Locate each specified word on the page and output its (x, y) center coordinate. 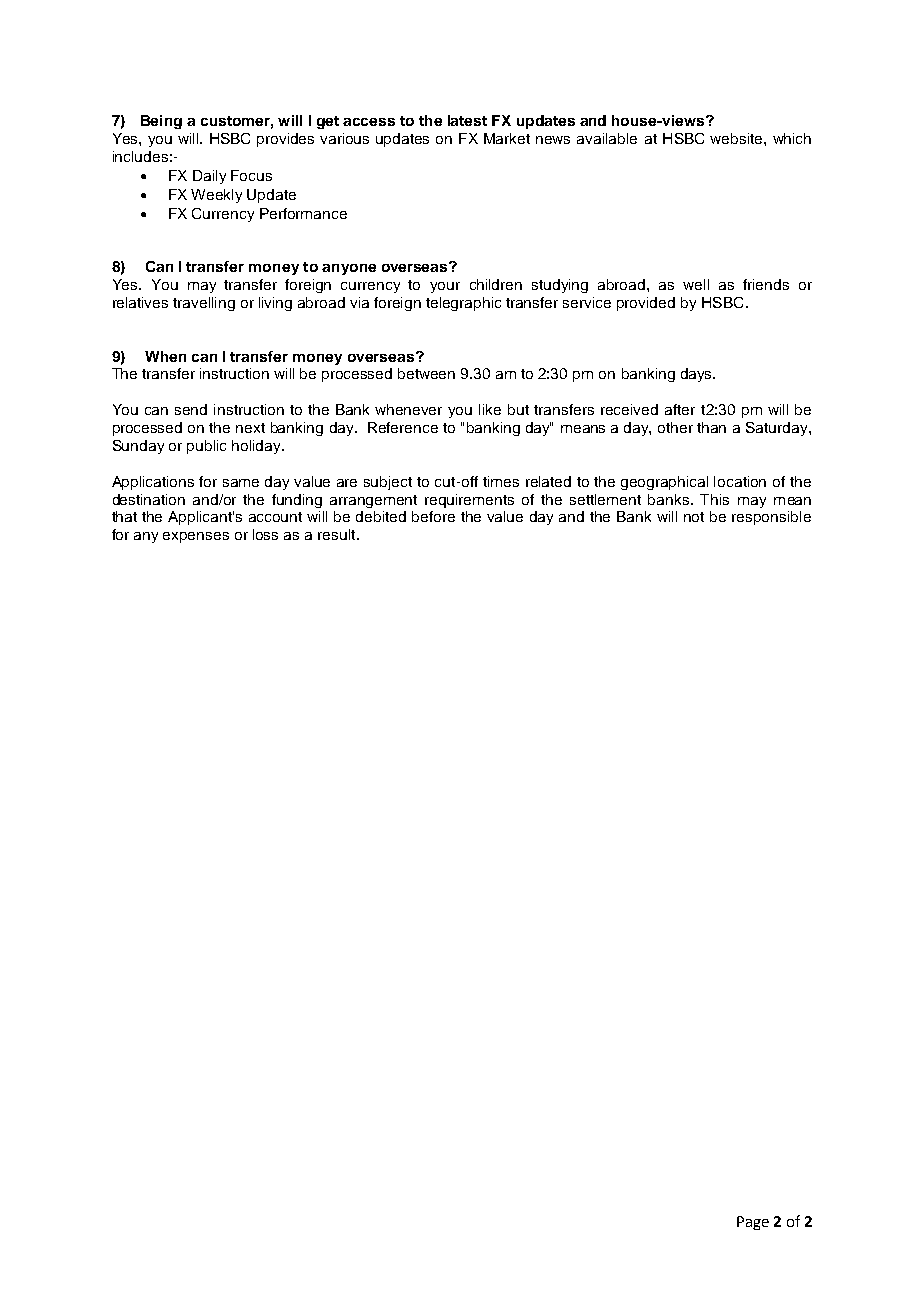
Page (753, 1223)
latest (467, 120)
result (338, 534)
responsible (771, 518)
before (433, 516)
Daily (209, 177)
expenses (196, 537)
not (694, 517)
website (737, 138)
